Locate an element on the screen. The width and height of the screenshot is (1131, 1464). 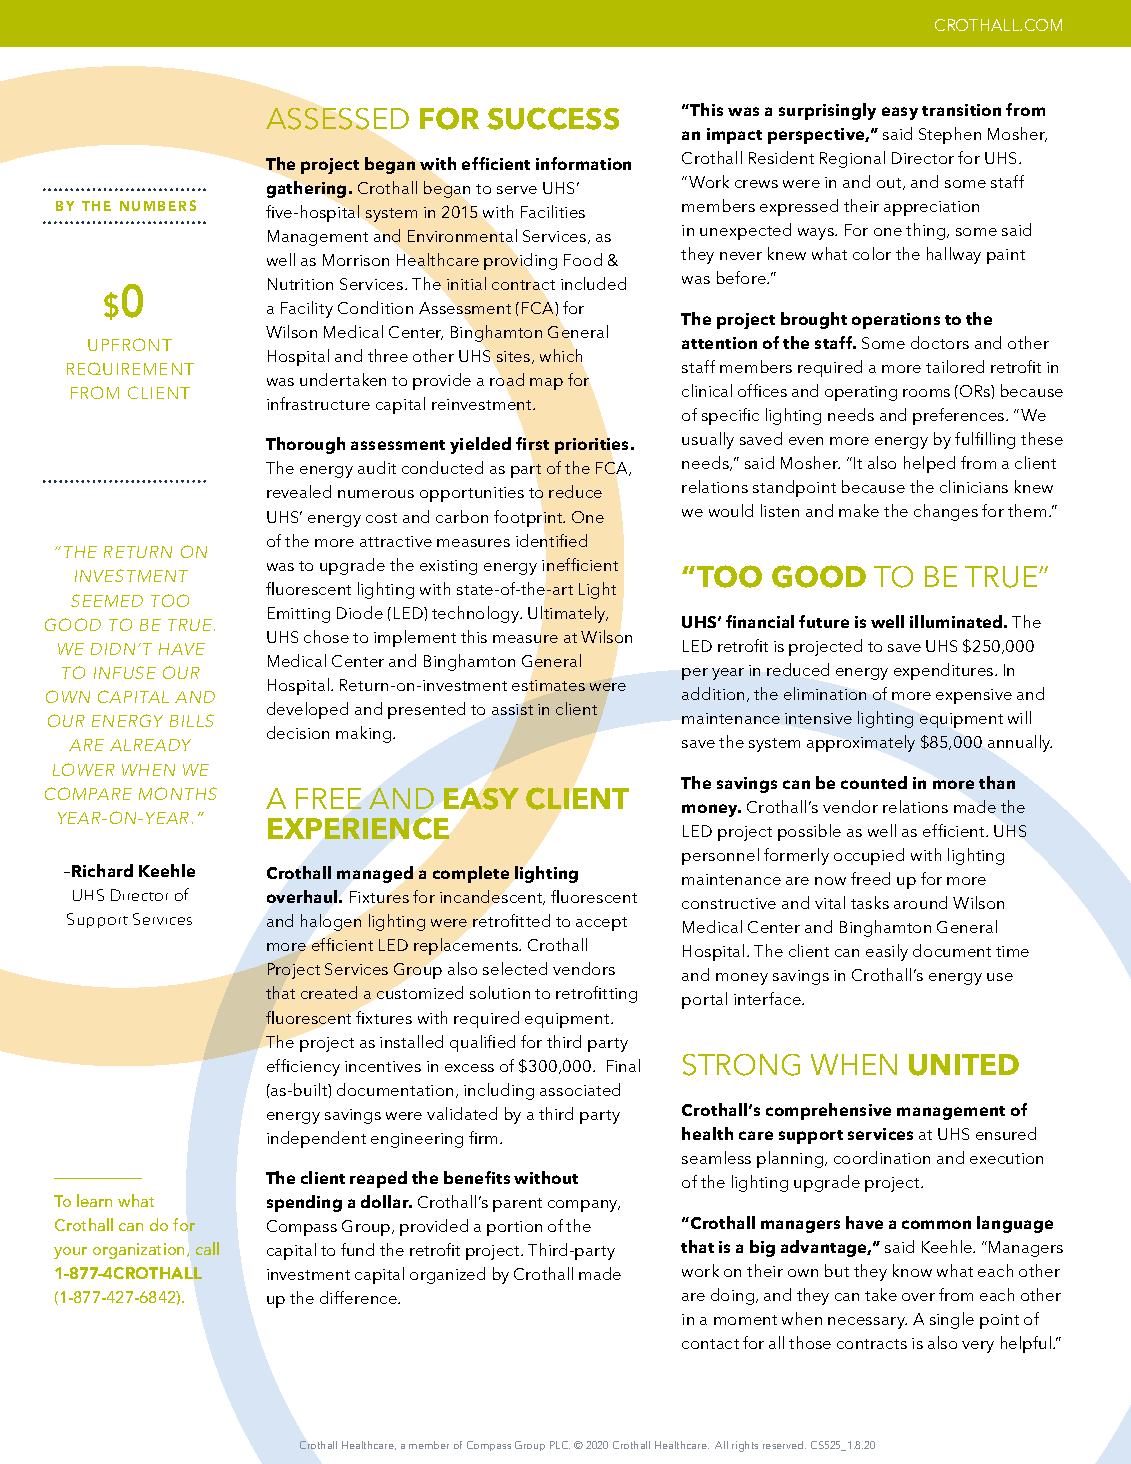
efficiency is located at coordinates (303, 1067).
